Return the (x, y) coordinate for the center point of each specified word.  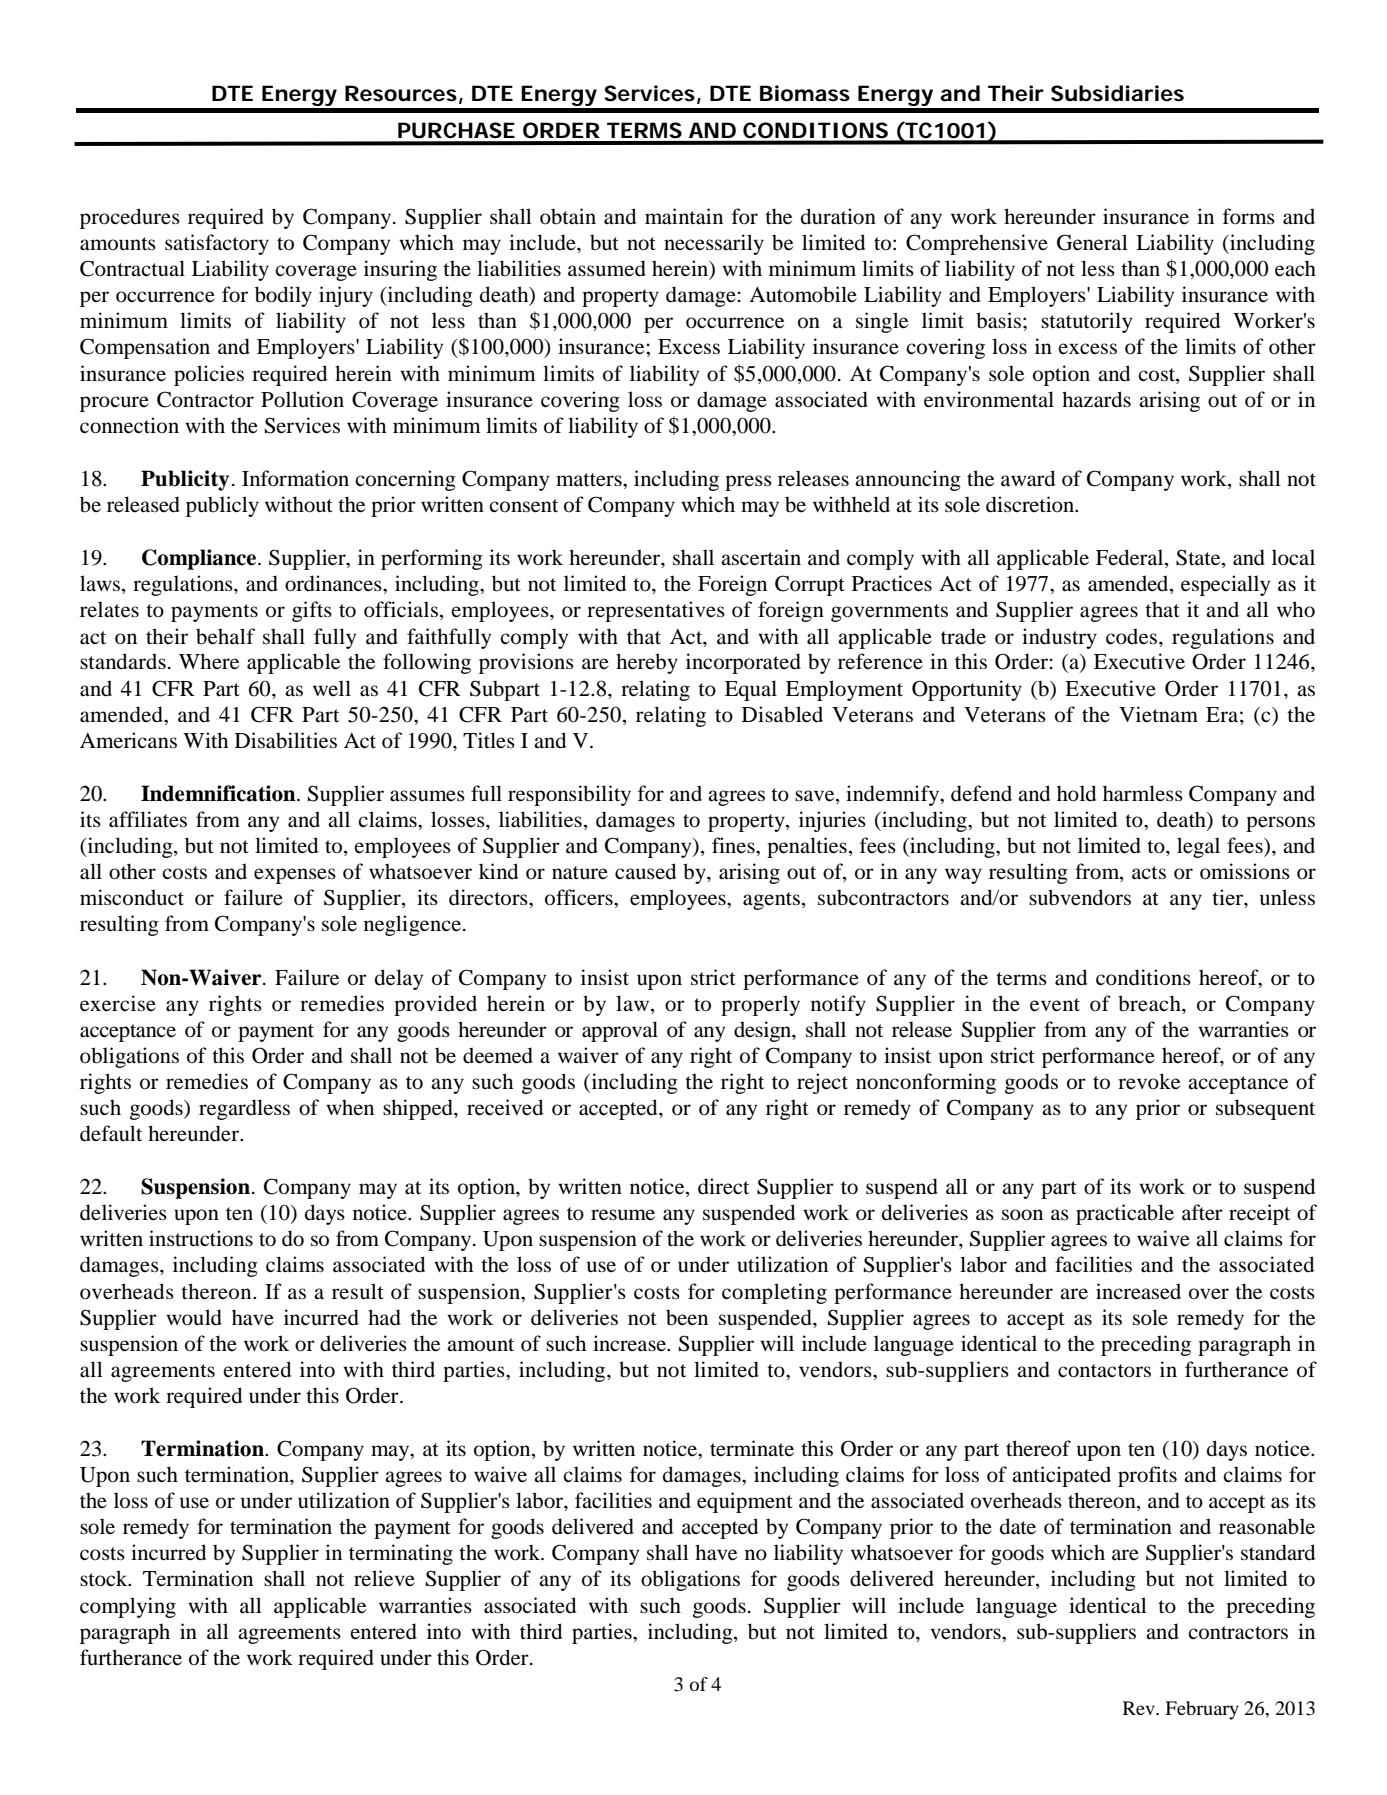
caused (645, 871)
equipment (745, 1502)
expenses (295, 876)
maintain (684, 216)
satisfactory (217, 244)
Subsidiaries (1117, 93)
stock (105, 1578)
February (1202, 1710)
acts (1149, 873)
